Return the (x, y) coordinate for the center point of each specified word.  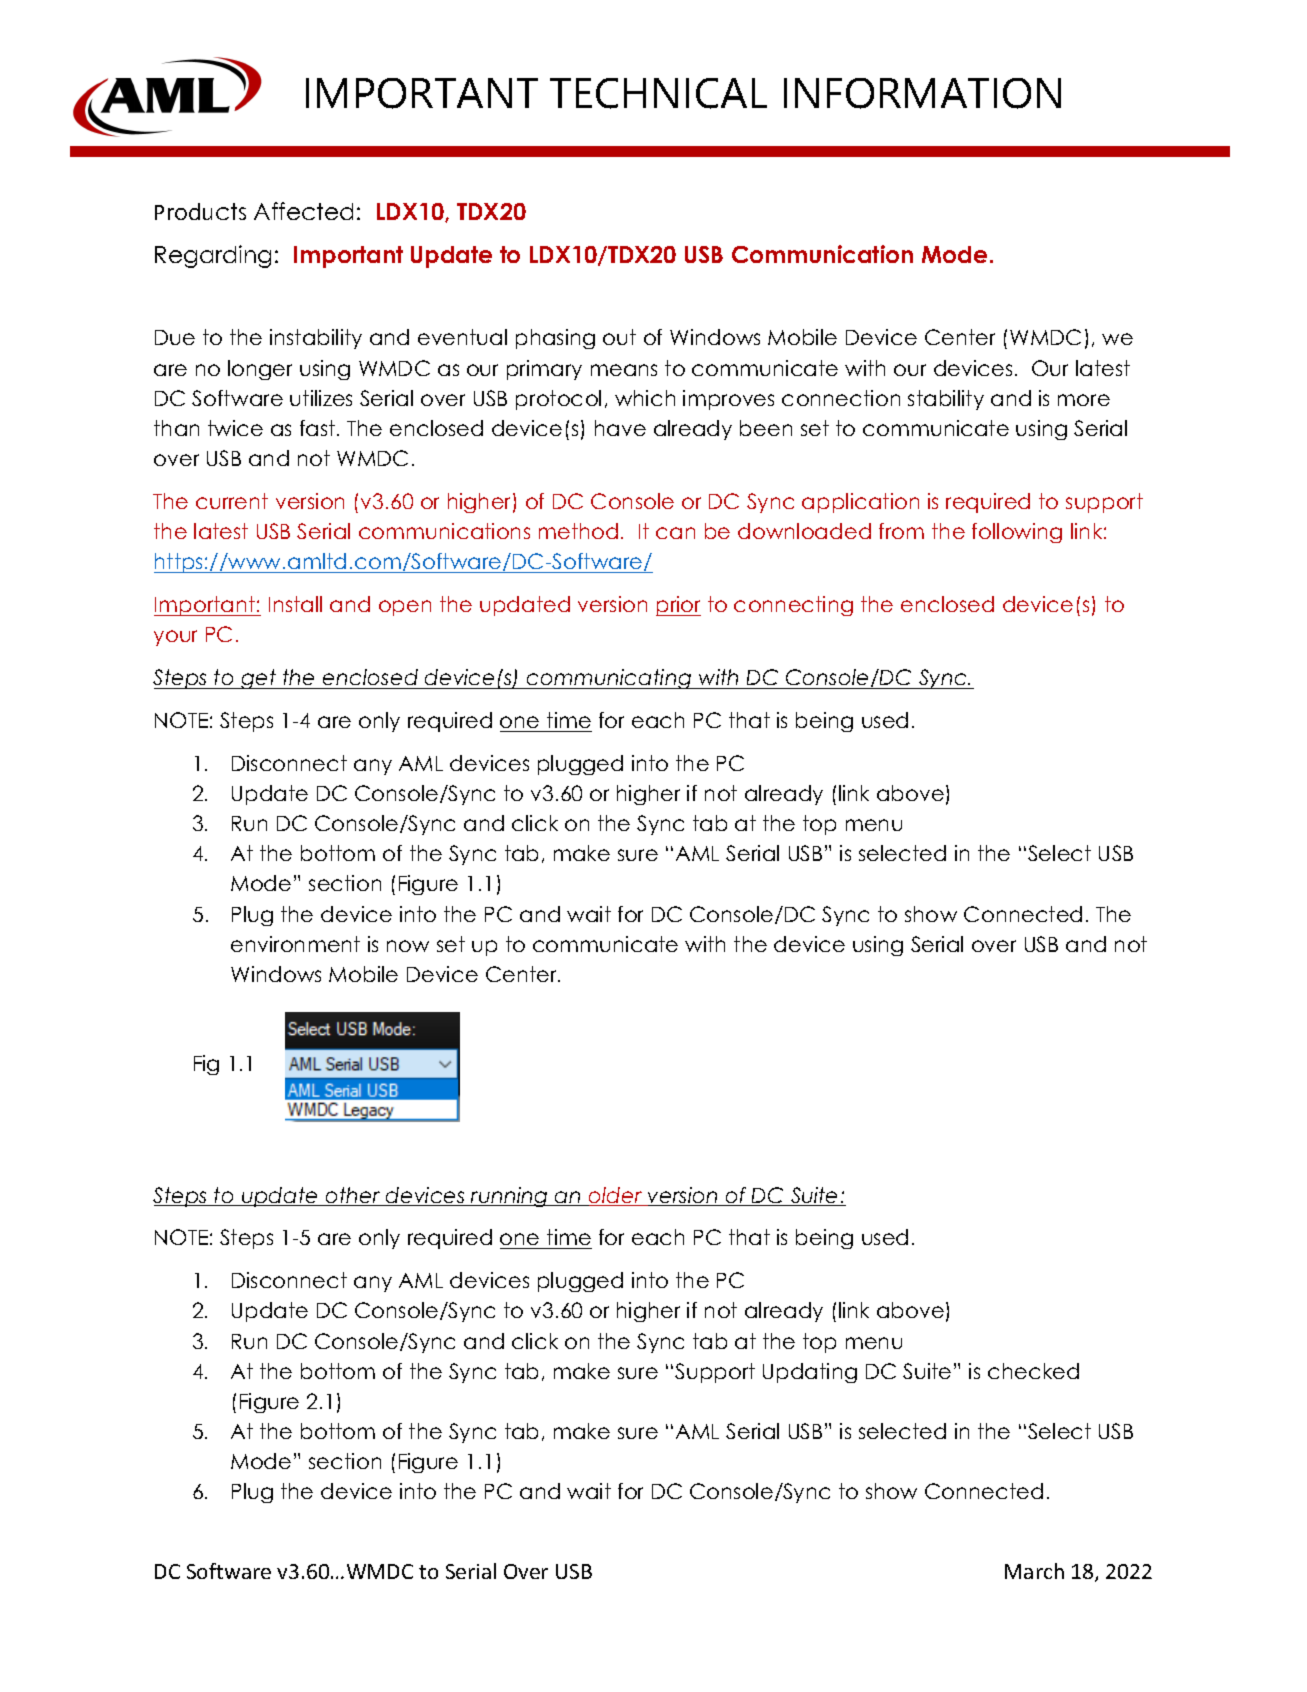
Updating (810, 1373)
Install (295, 604)
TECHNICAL (658, 93)
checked (1033, 1371)
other (353, 1196)
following (1017, 533)
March (1034, 1571)
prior (678, 606)
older (616, 1196)
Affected (303, 211)
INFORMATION (922, 93)
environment (295, 944)
